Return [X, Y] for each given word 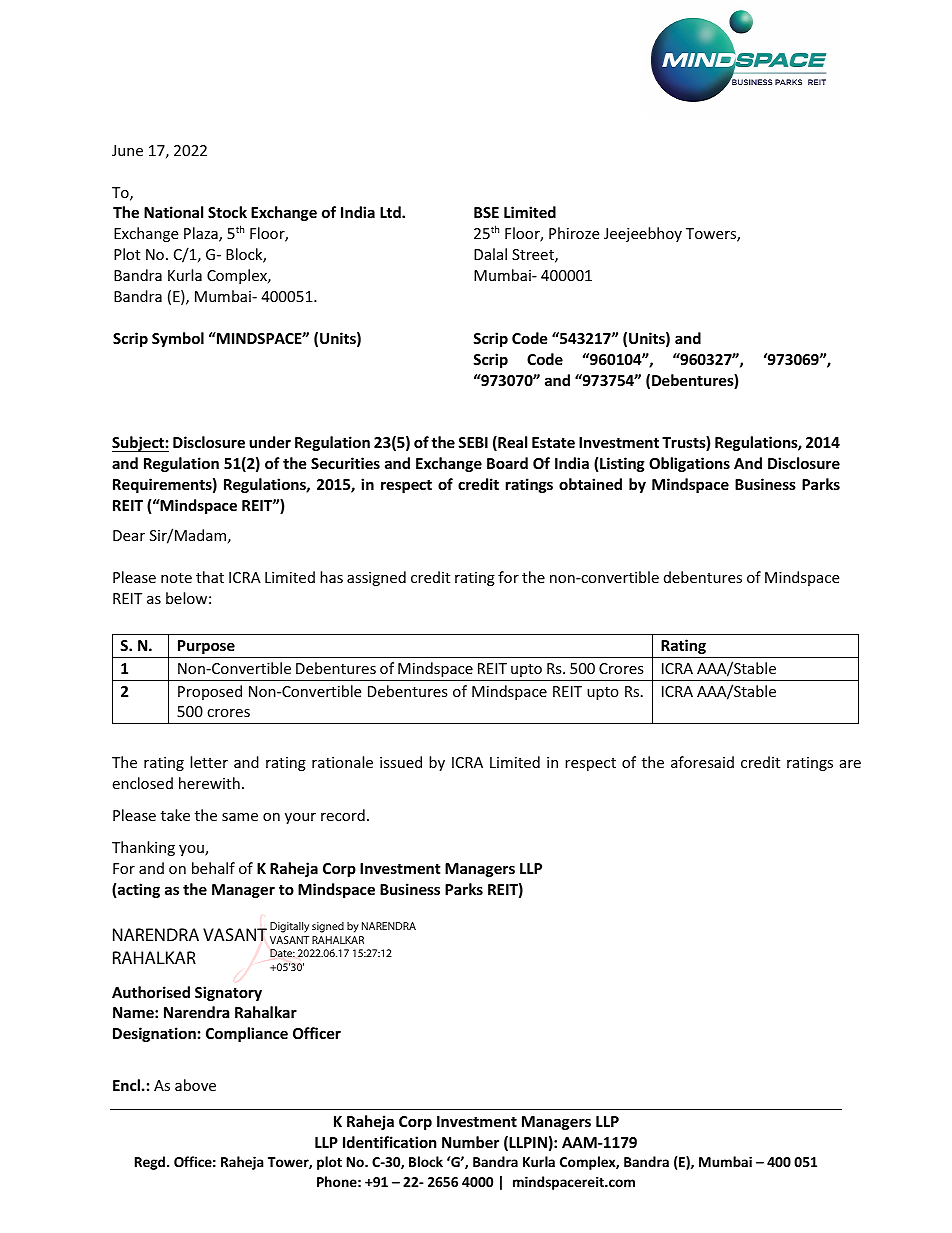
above [195, 1085]
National [173, 212]
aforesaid [702, 762]
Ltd [391, 212]
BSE [486, 212]
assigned [376, 578]
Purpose [206, 647]
